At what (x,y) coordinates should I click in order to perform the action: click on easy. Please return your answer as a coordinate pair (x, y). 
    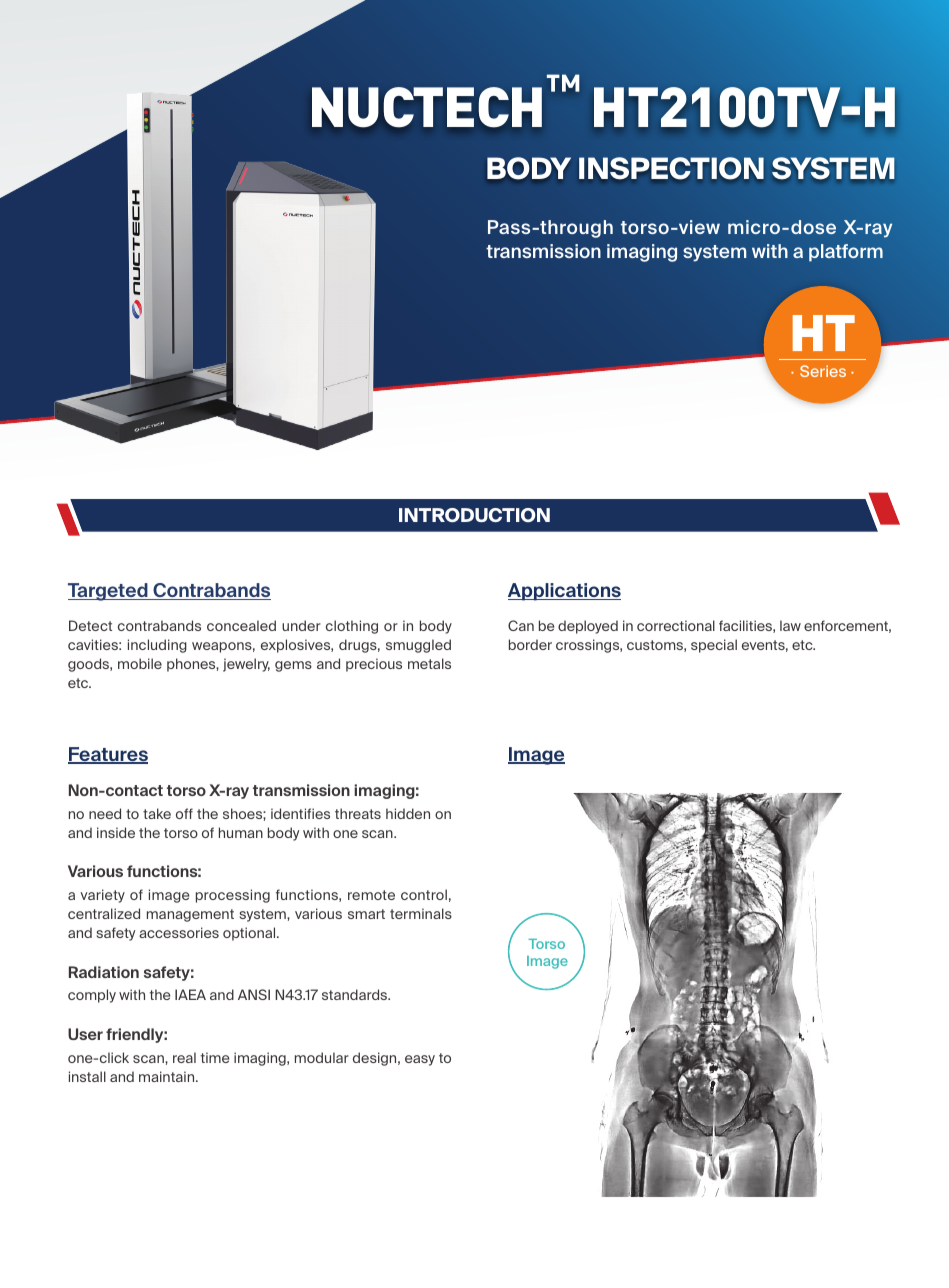
    Looking at the image, I should click on (420, 1060).
